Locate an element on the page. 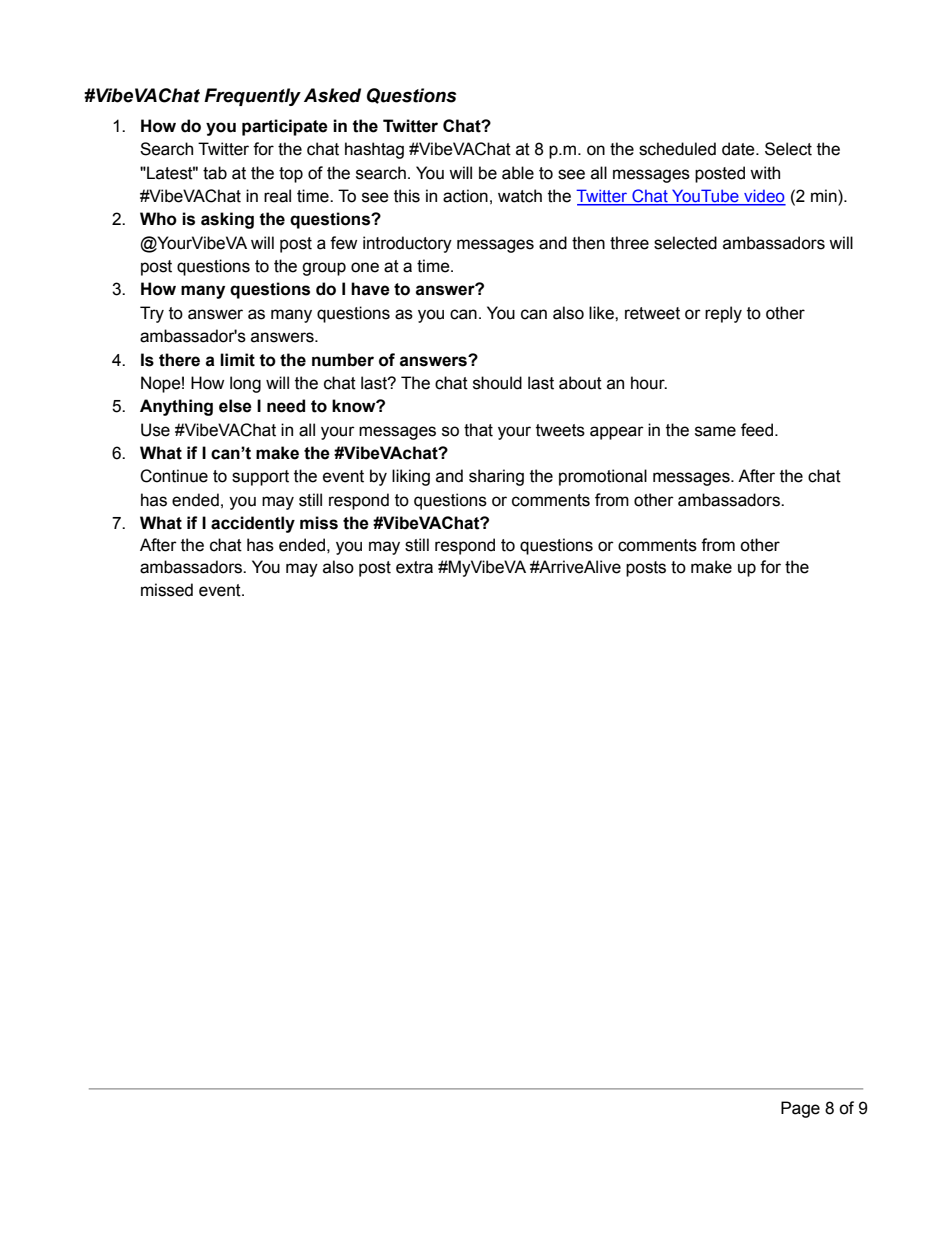 This page has width=952, height=1233. same is located at coordinates (715, 431).
